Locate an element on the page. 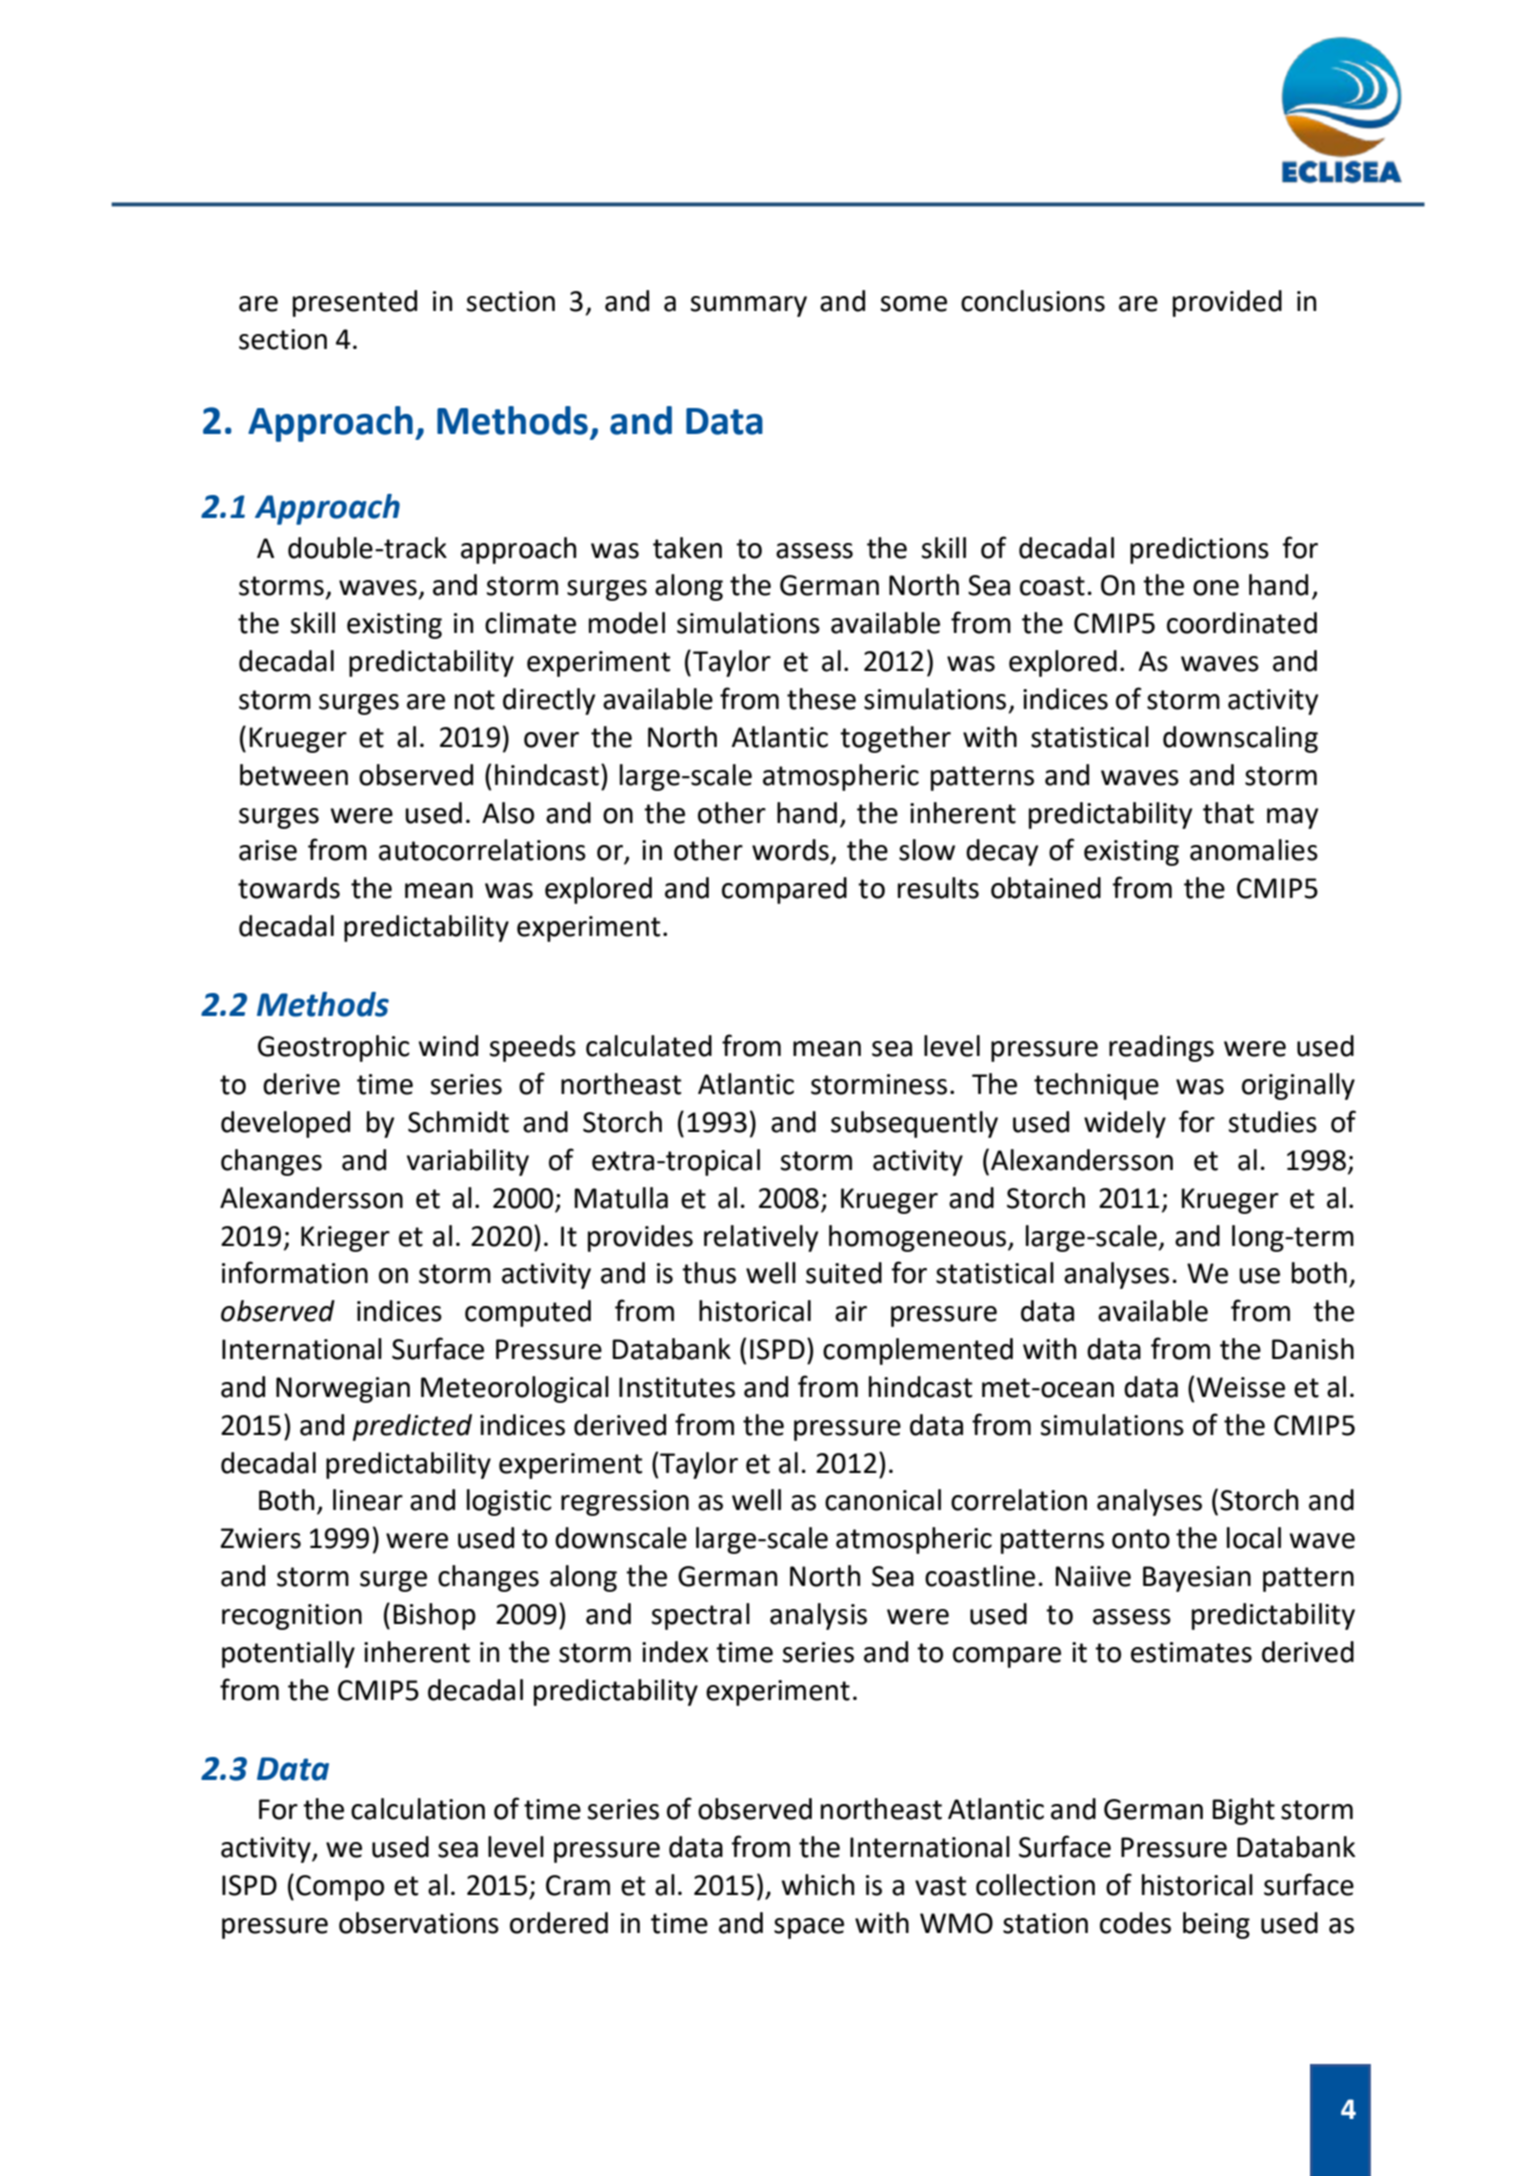 The width and height of the page is (1538, 2176). towards is located at coordinates (289, 888).
